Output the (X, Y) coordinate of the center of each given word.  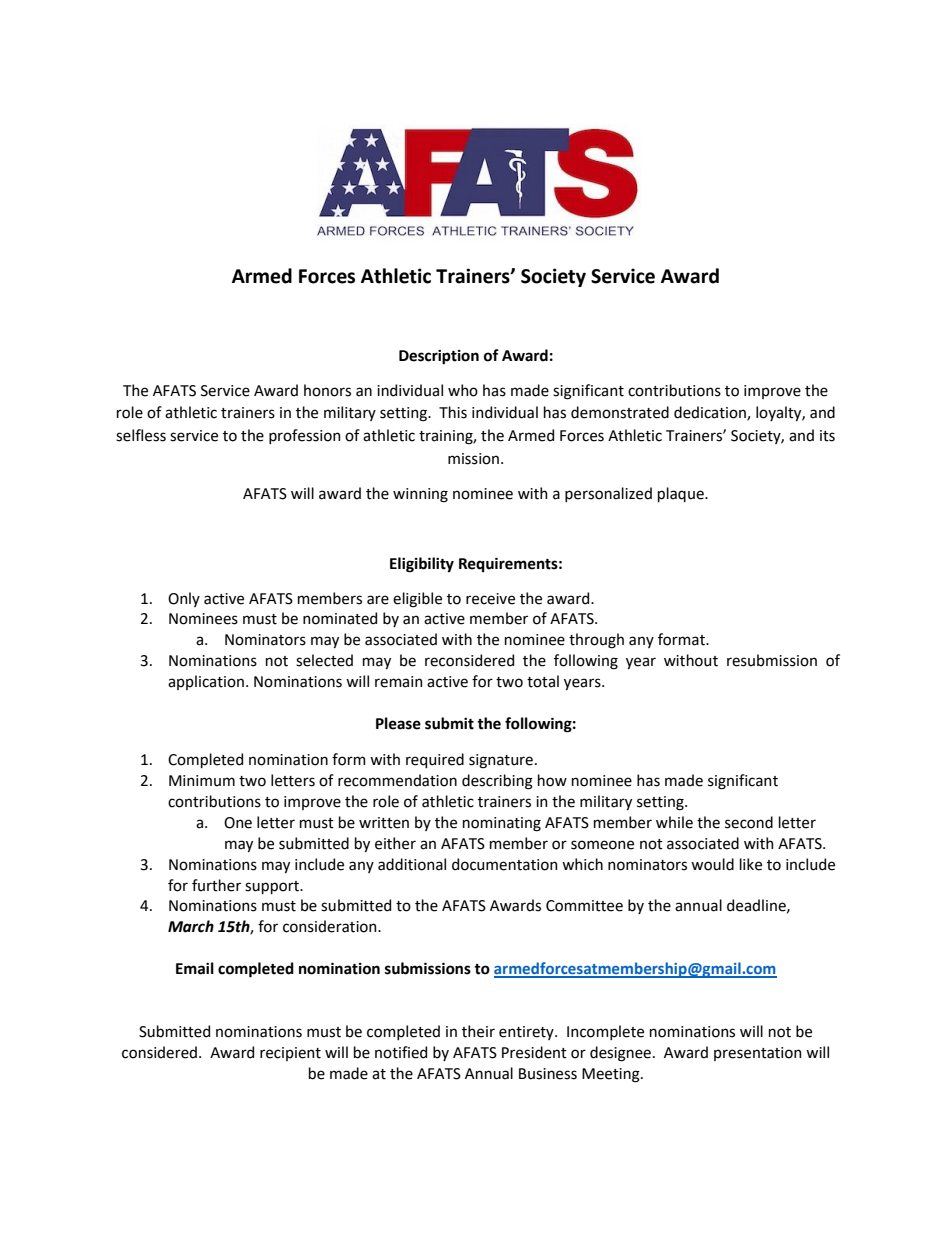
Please (398, 723)
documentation (505, 864)
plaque (682, 494)
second (749, 822)
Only (184, 599)
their (478, 1031)
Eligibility (422, 565)
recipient (290, 1054)
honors (327, 390)
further (216, 885)
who (463, 390)
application (206, 682)
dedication (711, 413)
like (751, 864)
